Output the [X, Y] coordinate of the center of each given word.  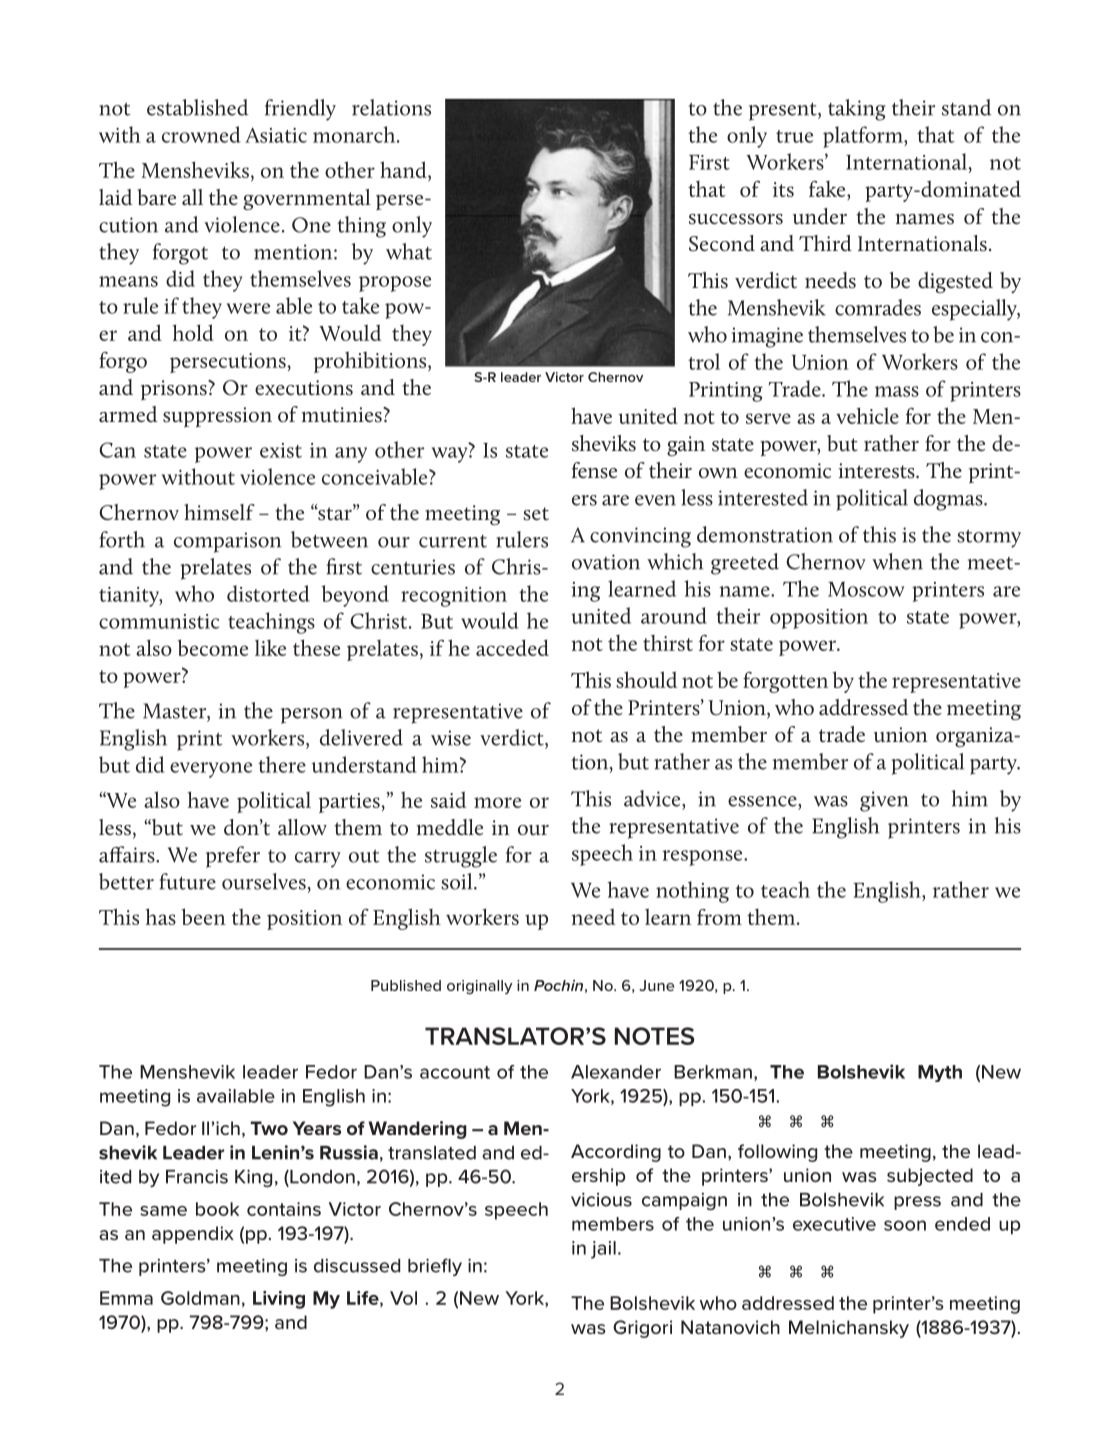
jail [603, 1250]
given [884, 801]
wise [451, 738]
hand [404, 171]
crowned [201, 134]
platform [864, 137]
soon [905, 1225]
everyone [211, 770]
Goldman [200, 1298]
